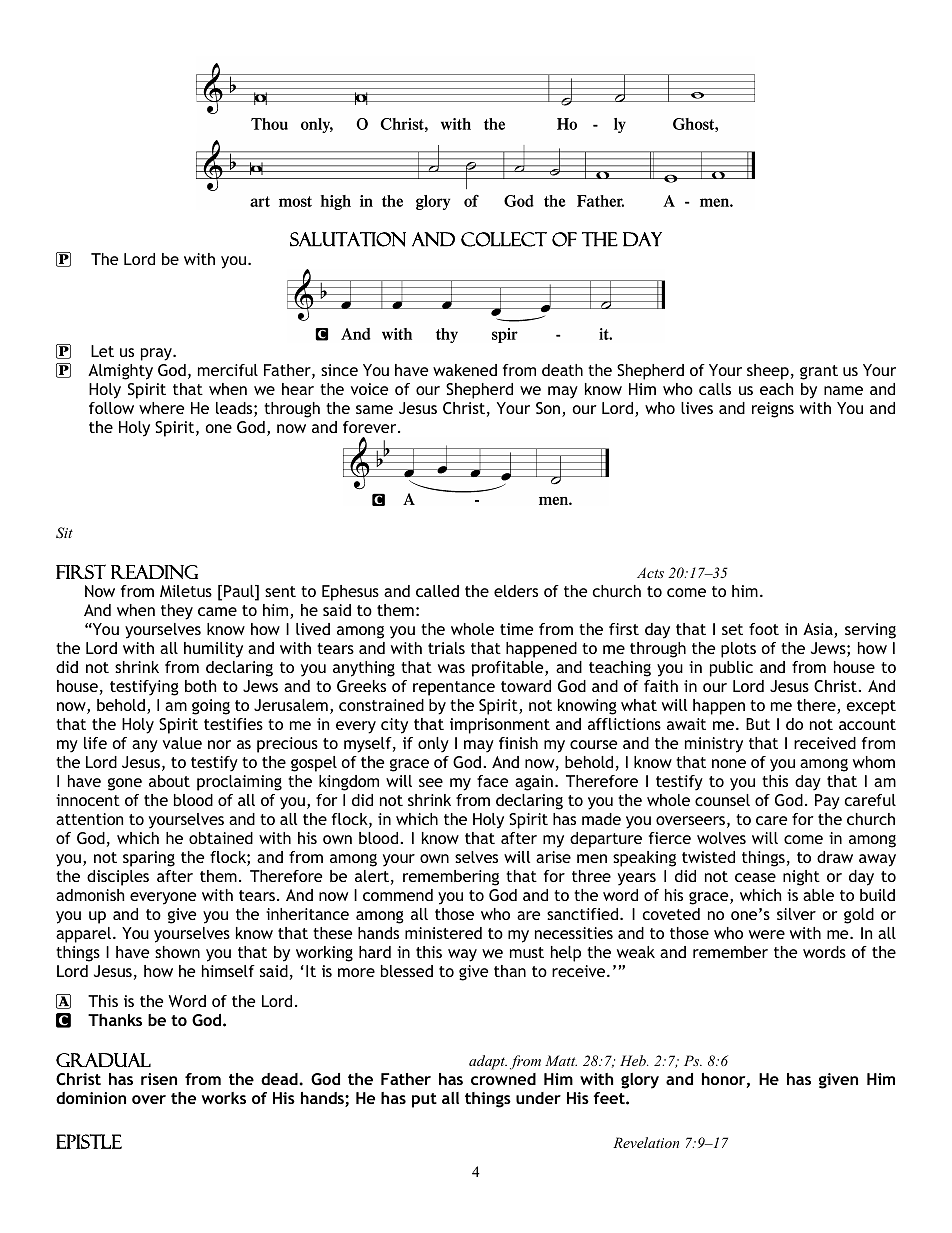 This screenshot has width=952, height=1233. What do you see at coordinates (424, 1100) in the screenshot?
I see `put` at bounding box center [424, 1100].
